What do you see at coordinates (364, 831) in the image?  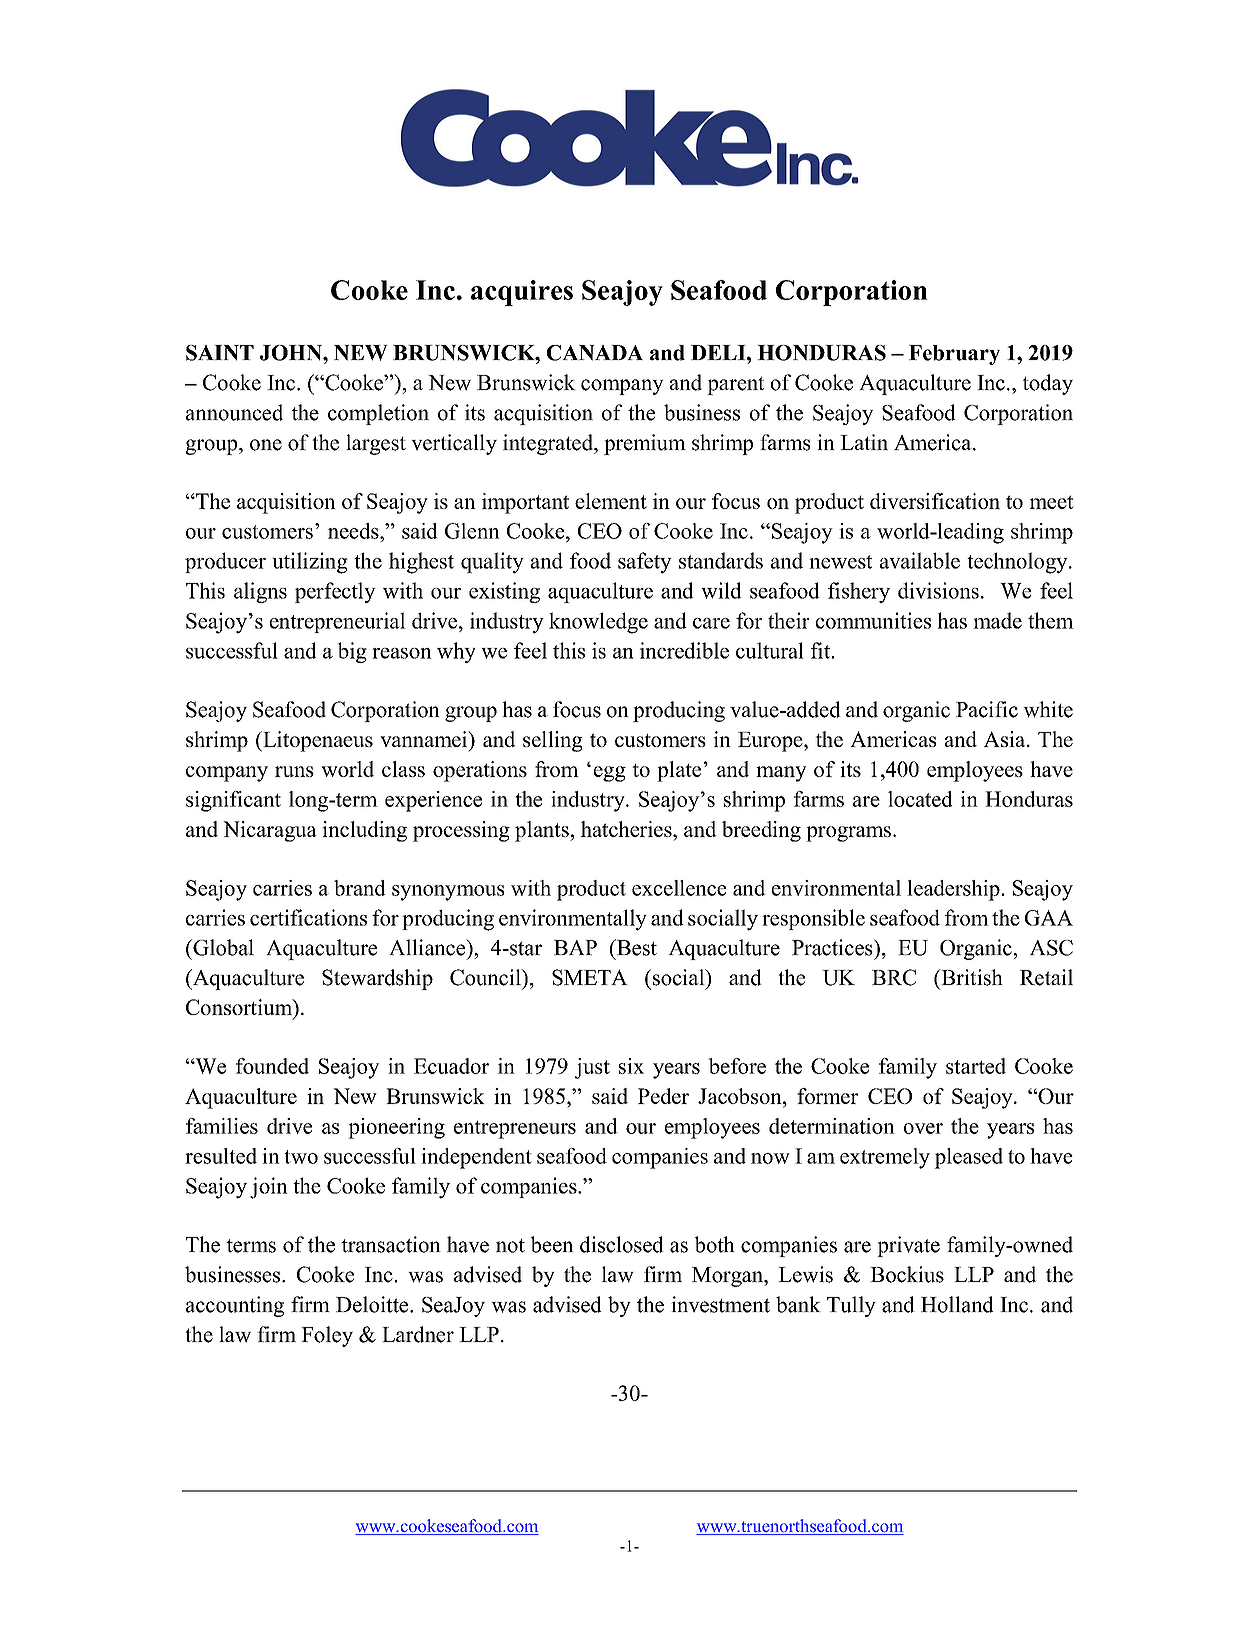 I see `including` at bounding box center [364, 831].
